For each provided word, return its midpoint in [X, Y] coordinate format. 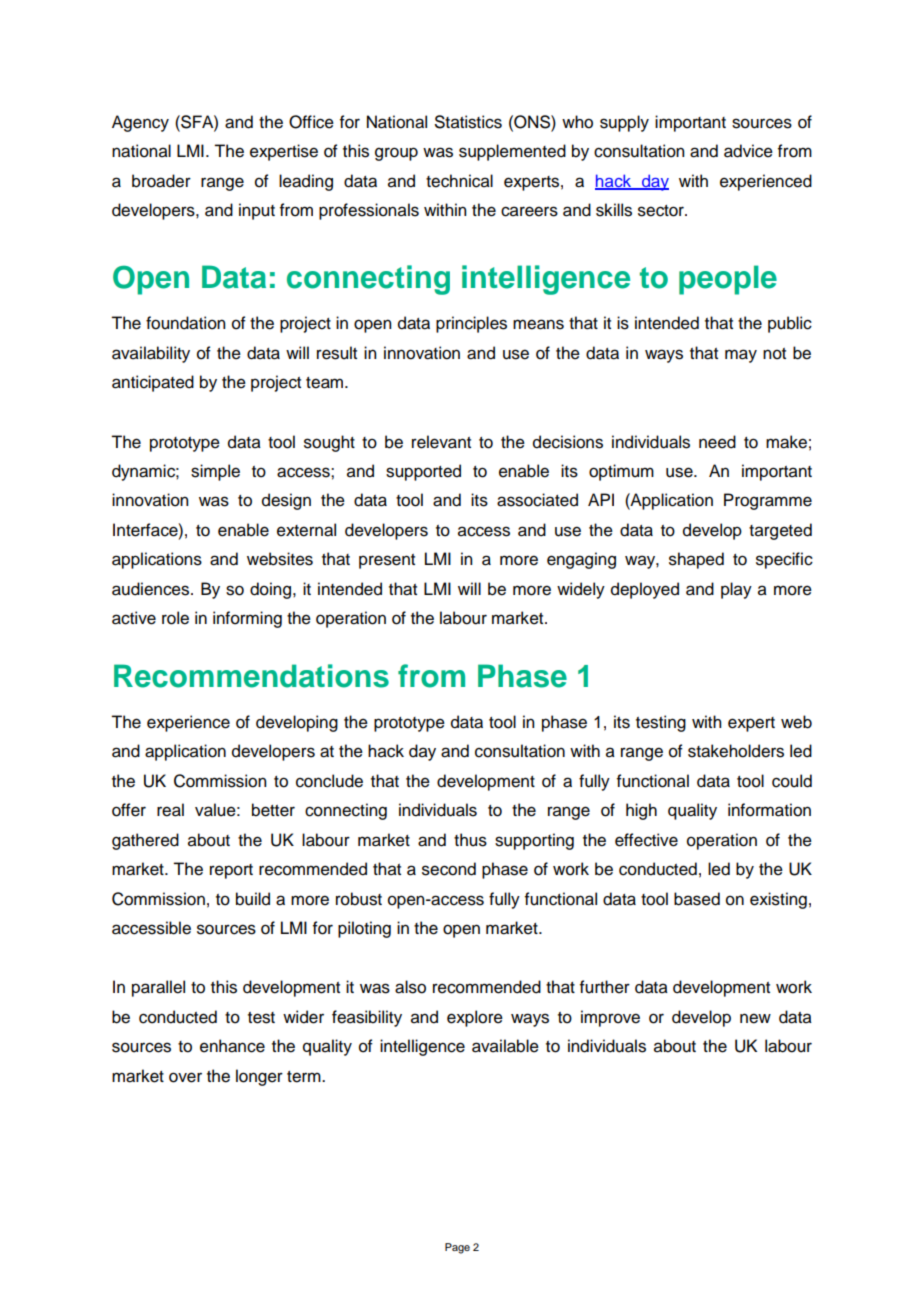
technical [459, 181]
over [185, 1077]
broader [161, 181]
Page [457, 1248]
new [755, 1018]
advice [748, 151]
